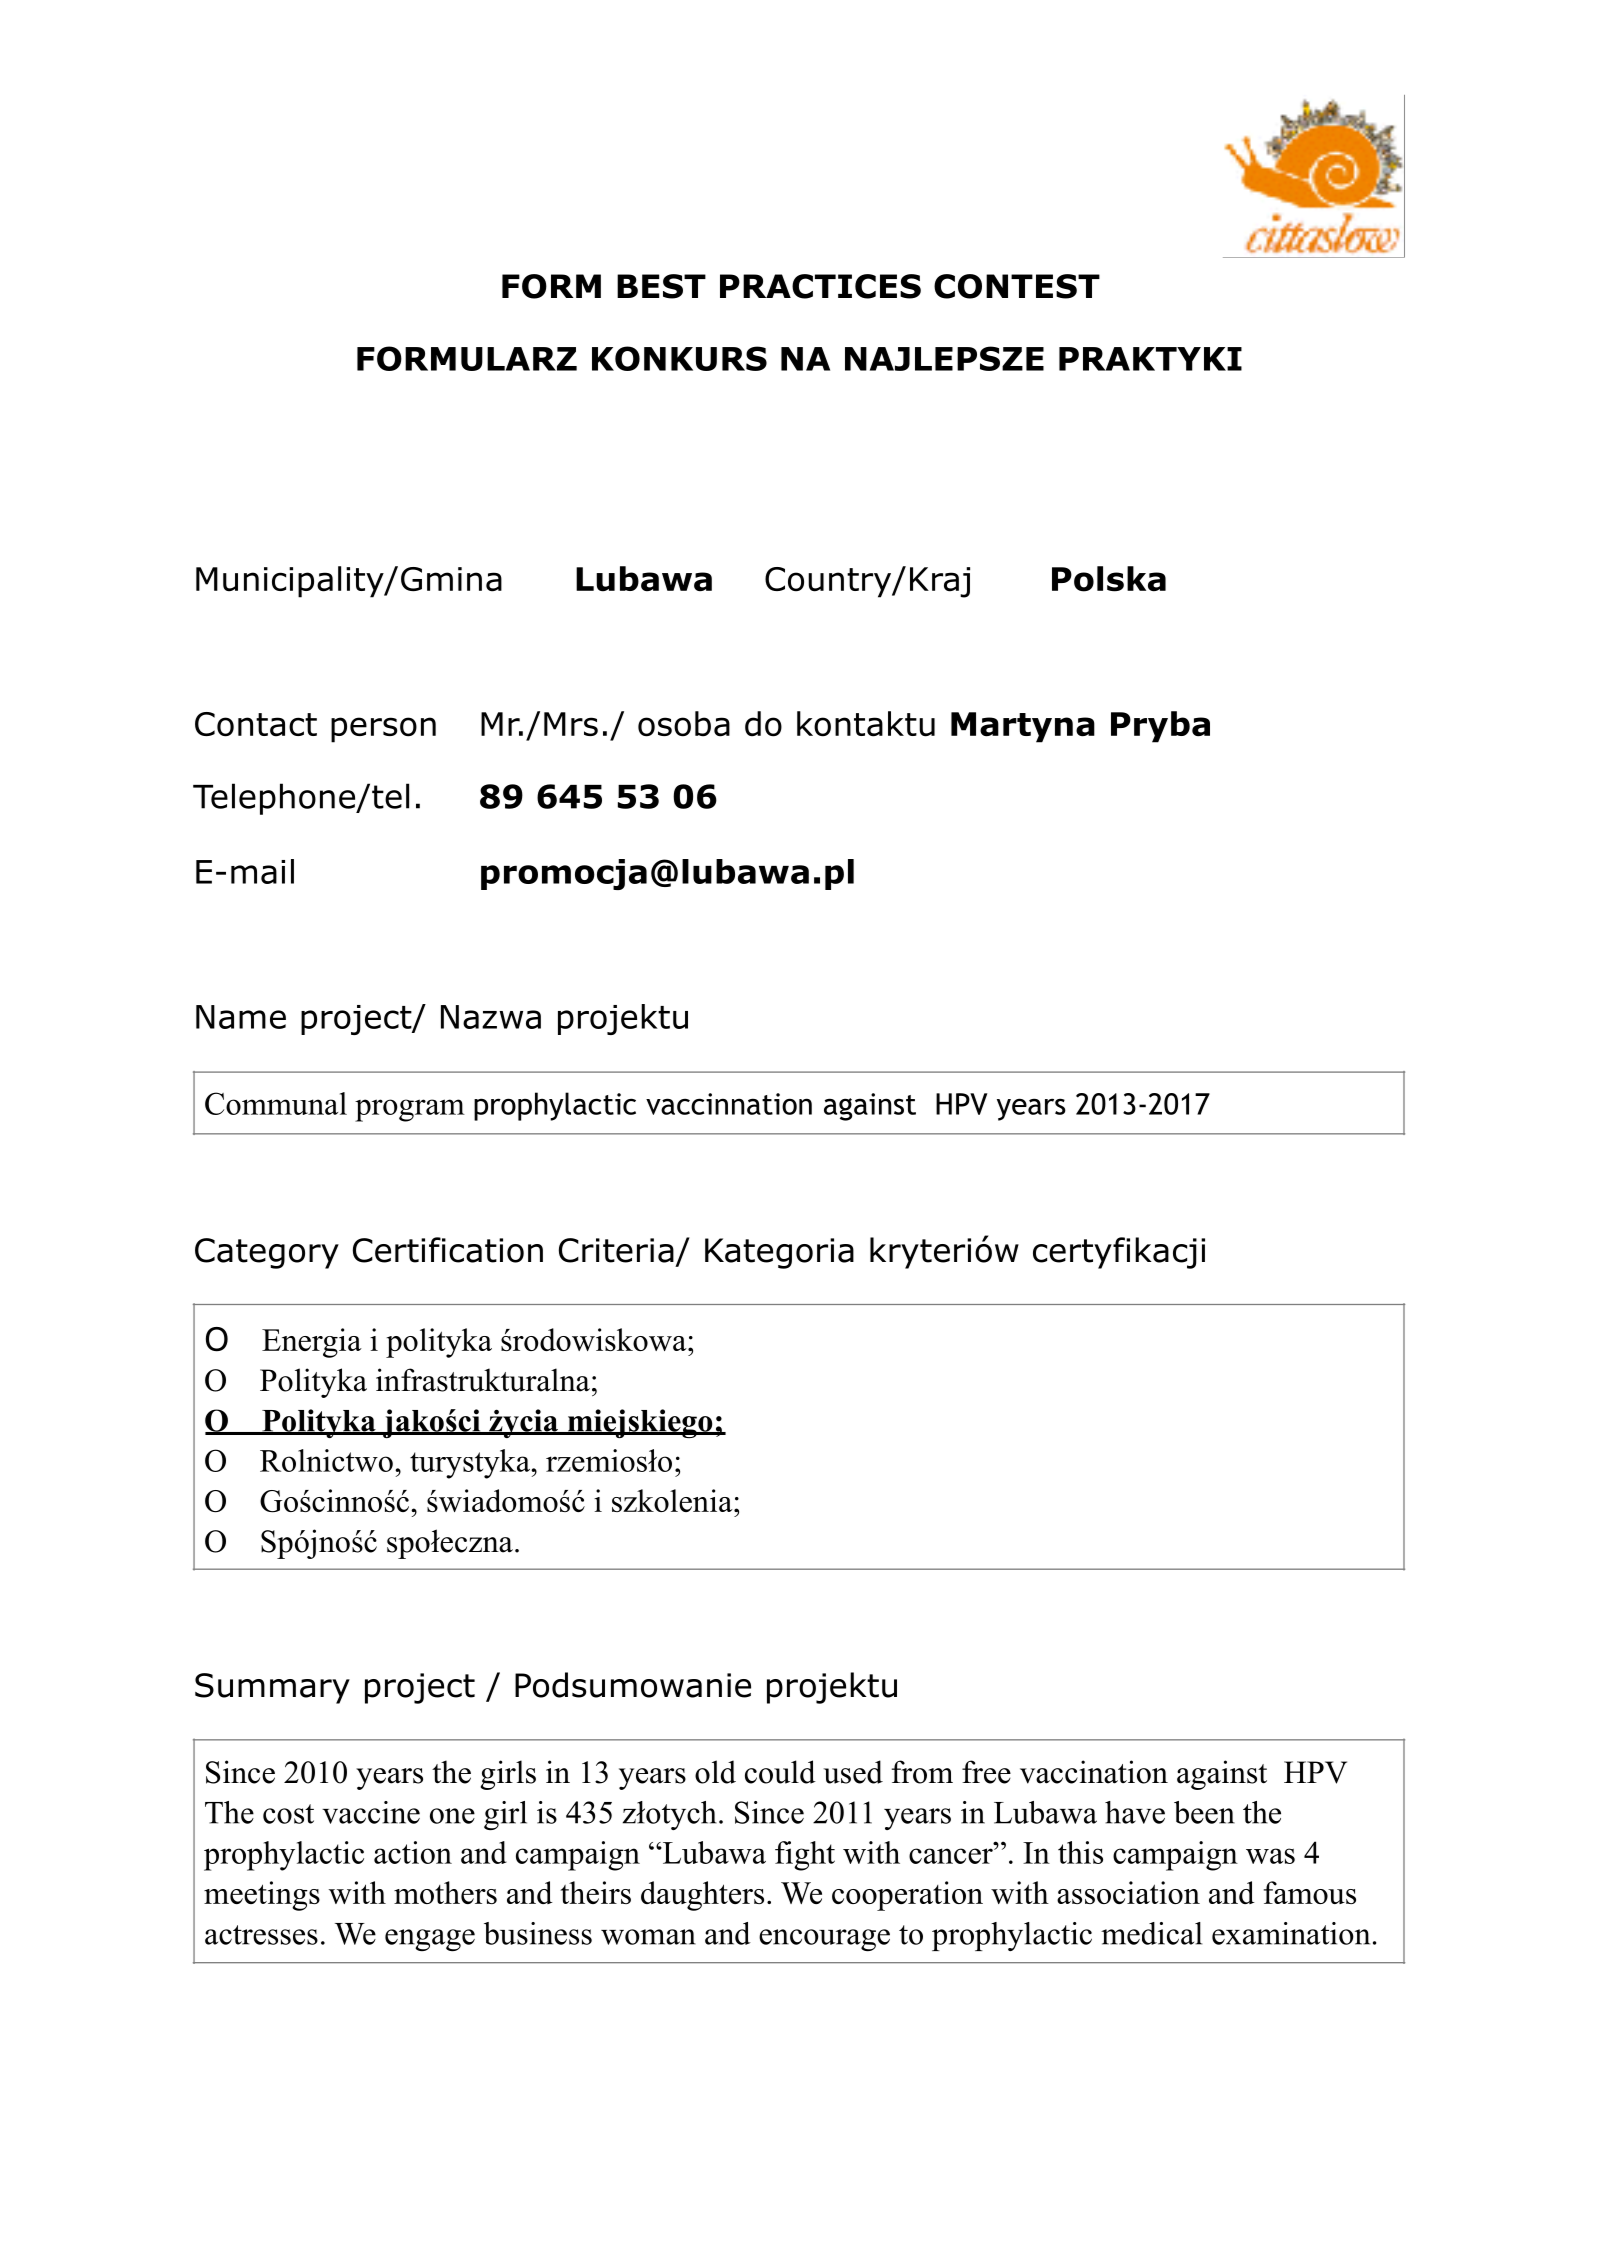 Image resolution: width=1598 pixels, height=2261 pixels. I want to click on Certification, so click(448, 1250).
